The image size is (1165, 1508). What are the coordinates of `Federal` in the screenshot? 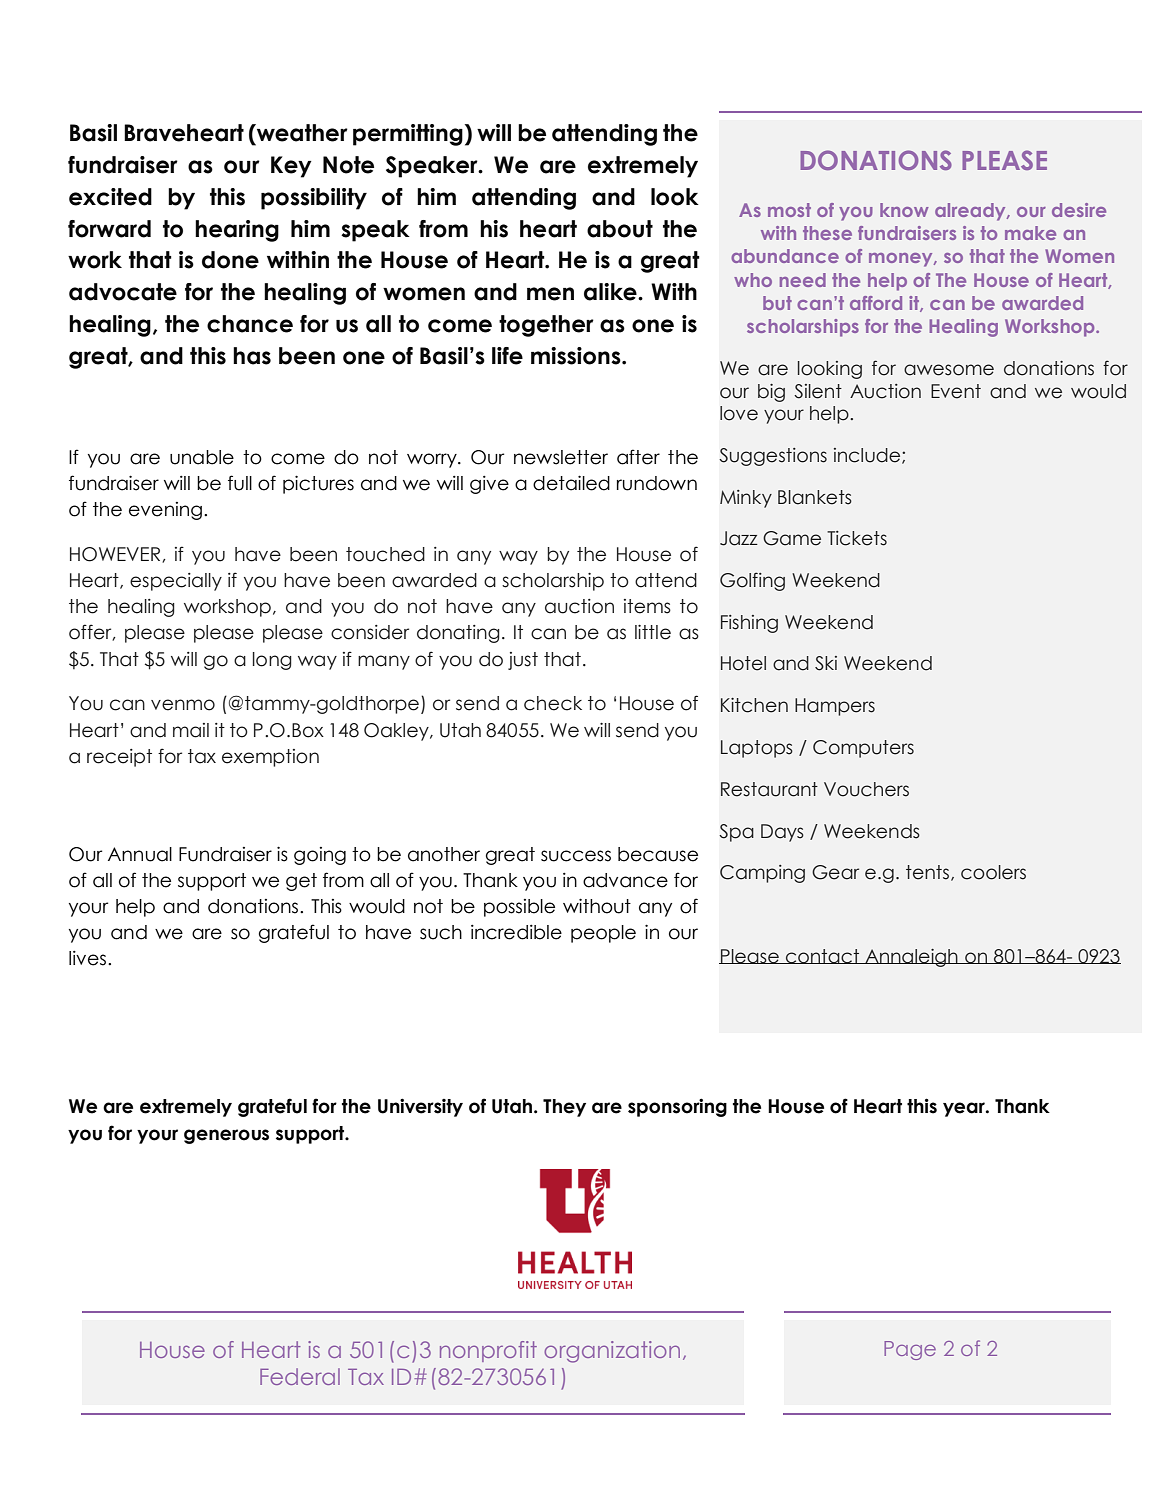 It's located at (300, 1376).
